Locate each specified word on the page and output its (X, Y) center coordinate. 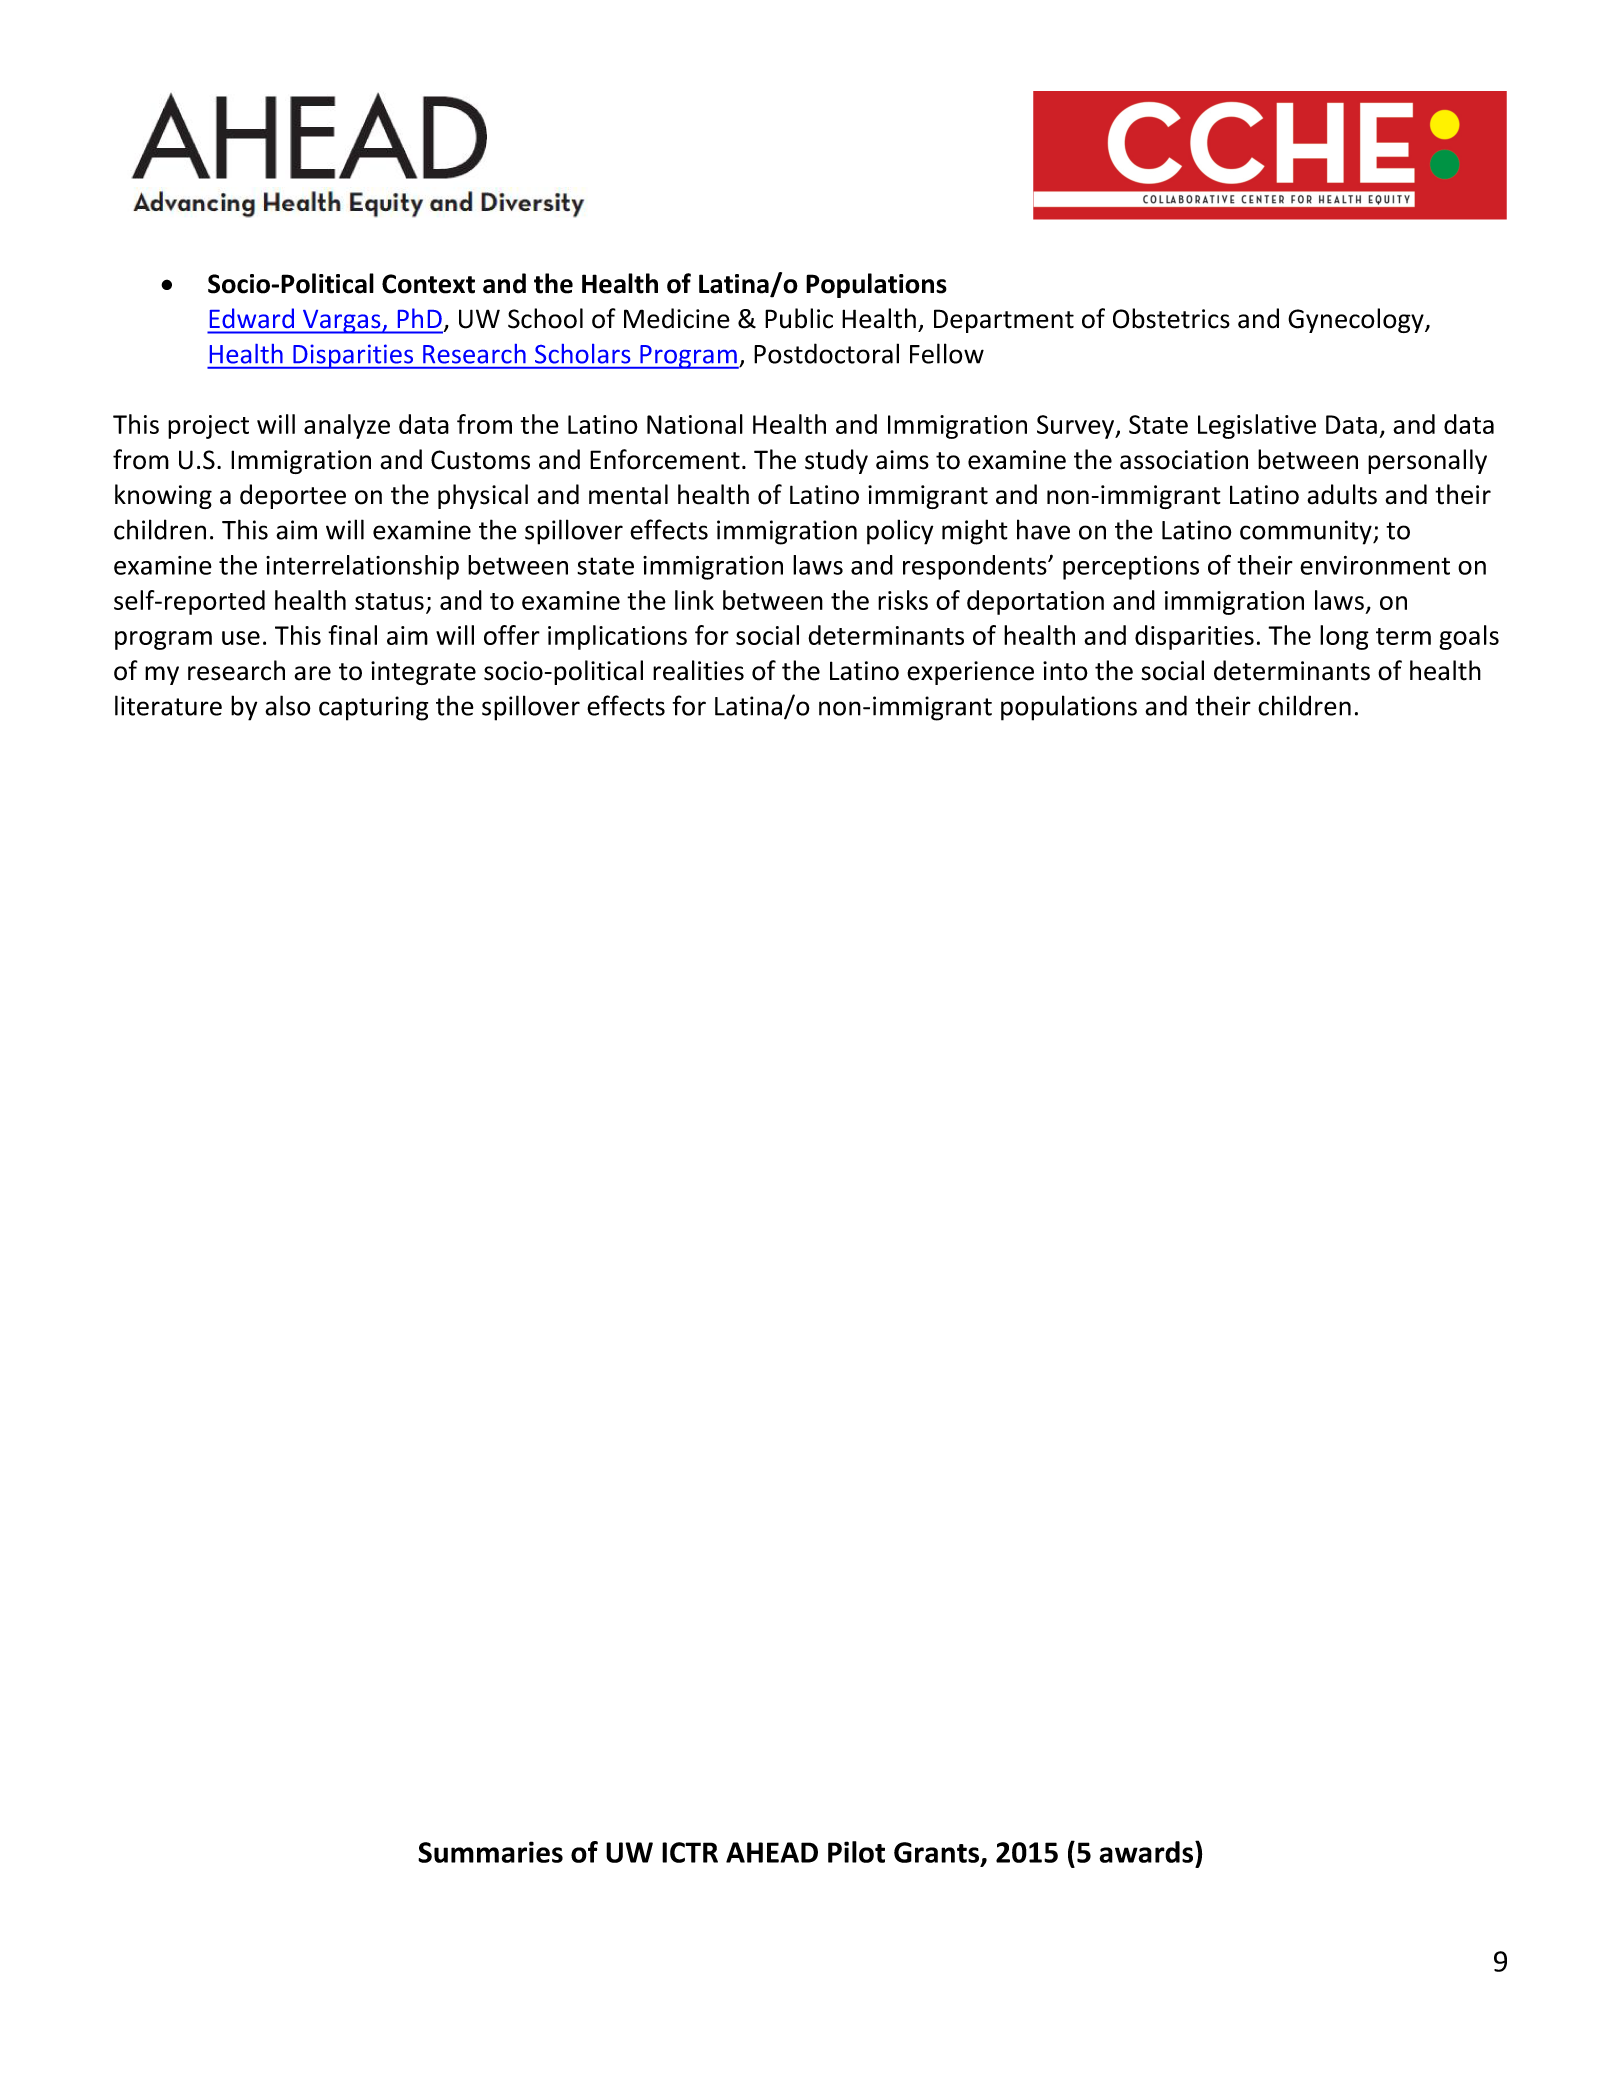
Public (799, 318)
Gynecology (1357, 320)
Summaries (490, 1852)
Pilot (856, 1852)
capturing (373, 708)
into (1065, 671)
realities (698, 670)
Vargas (342, 322)
